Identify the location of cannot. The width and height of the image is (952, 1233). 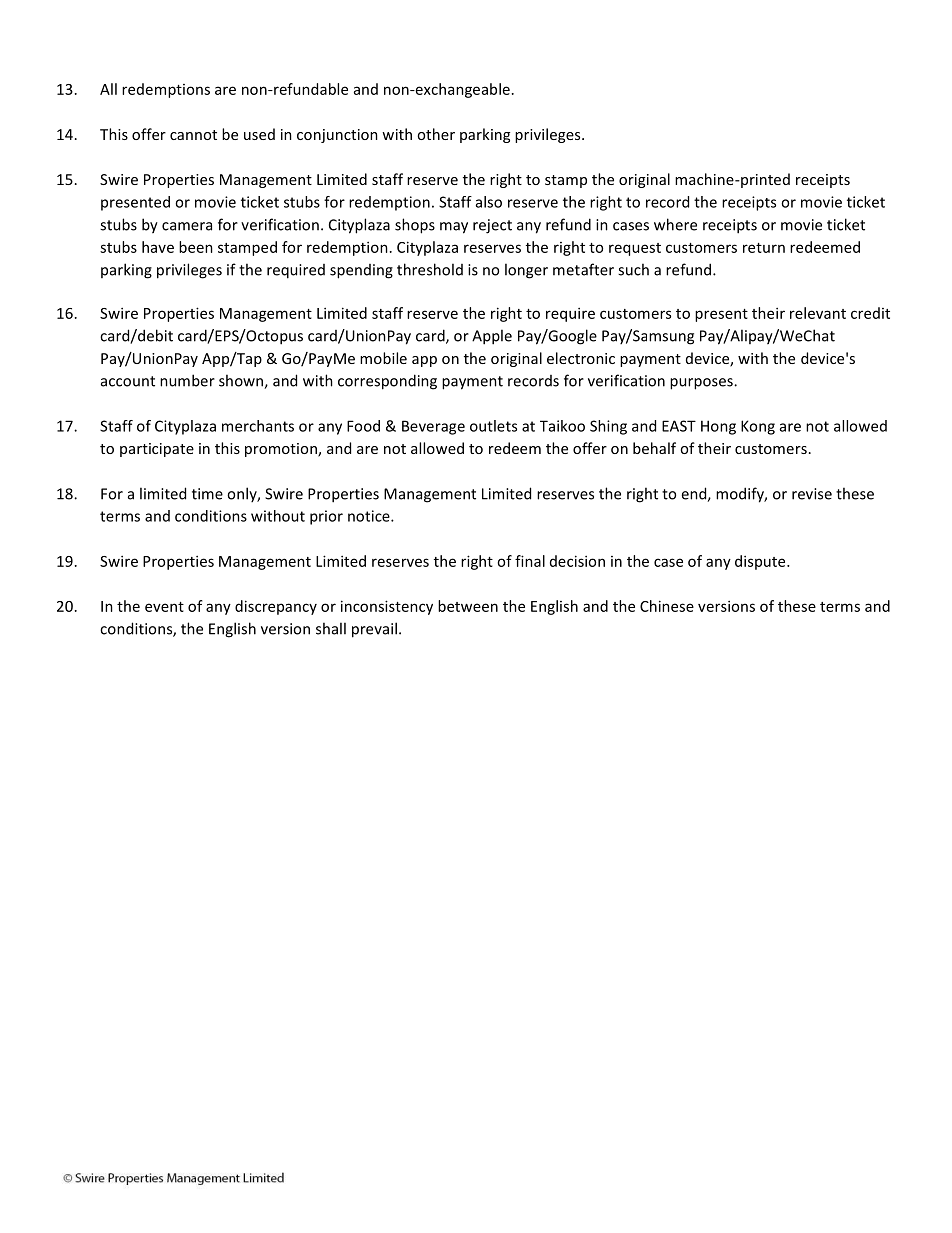
(193, 135).
